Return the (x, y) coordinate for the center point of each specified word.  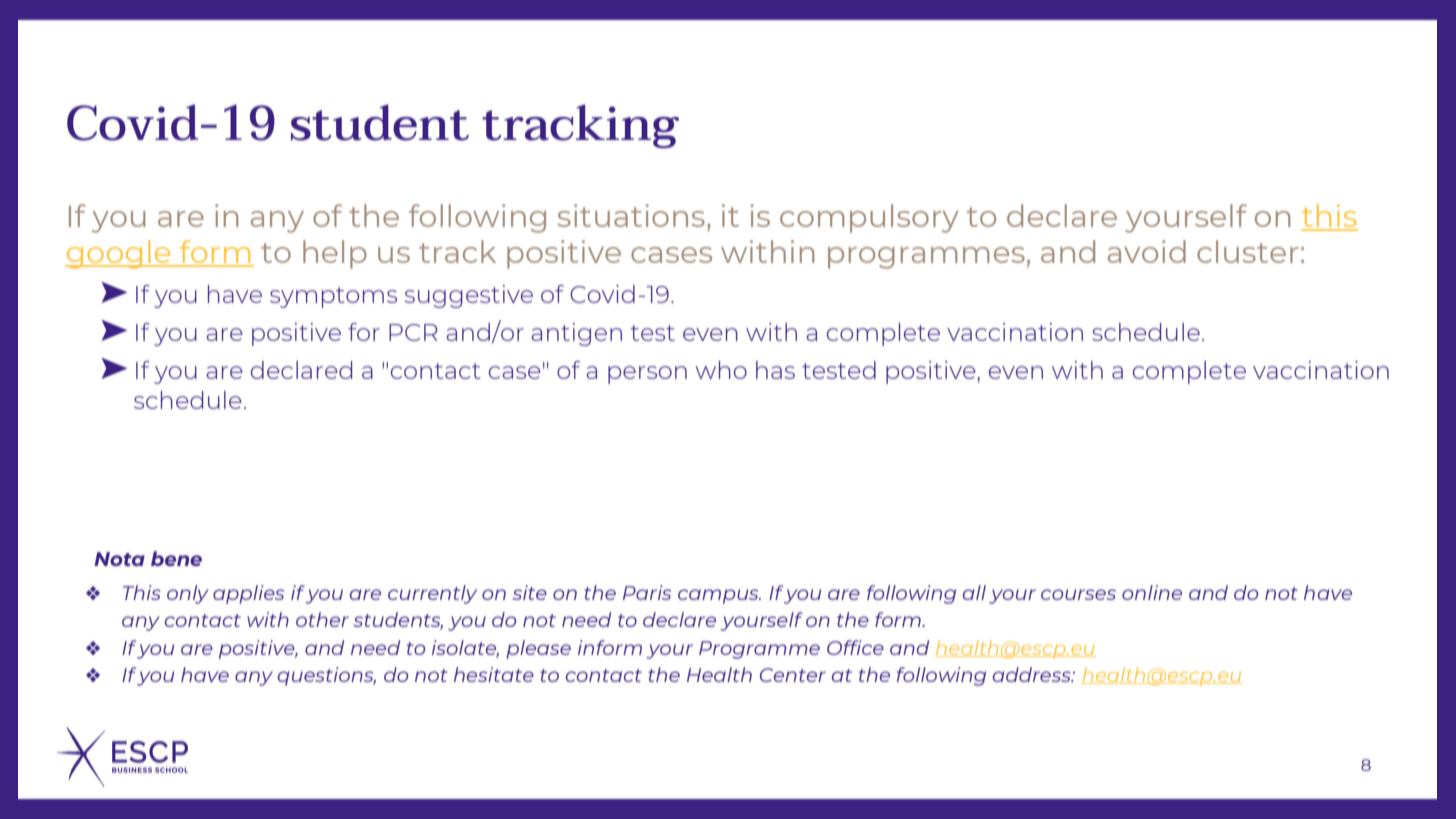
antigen (576, 334)
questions (327, 676)
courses (1078, 594)
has (775, 370)
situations (631, 215)
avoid (1147, 251)
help (335, 254)
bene (176, 558)
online (1152, 592)
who (721, 370)
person (647, 375)
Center (793, 675)
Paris (647, 592)
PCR (413, 332)
